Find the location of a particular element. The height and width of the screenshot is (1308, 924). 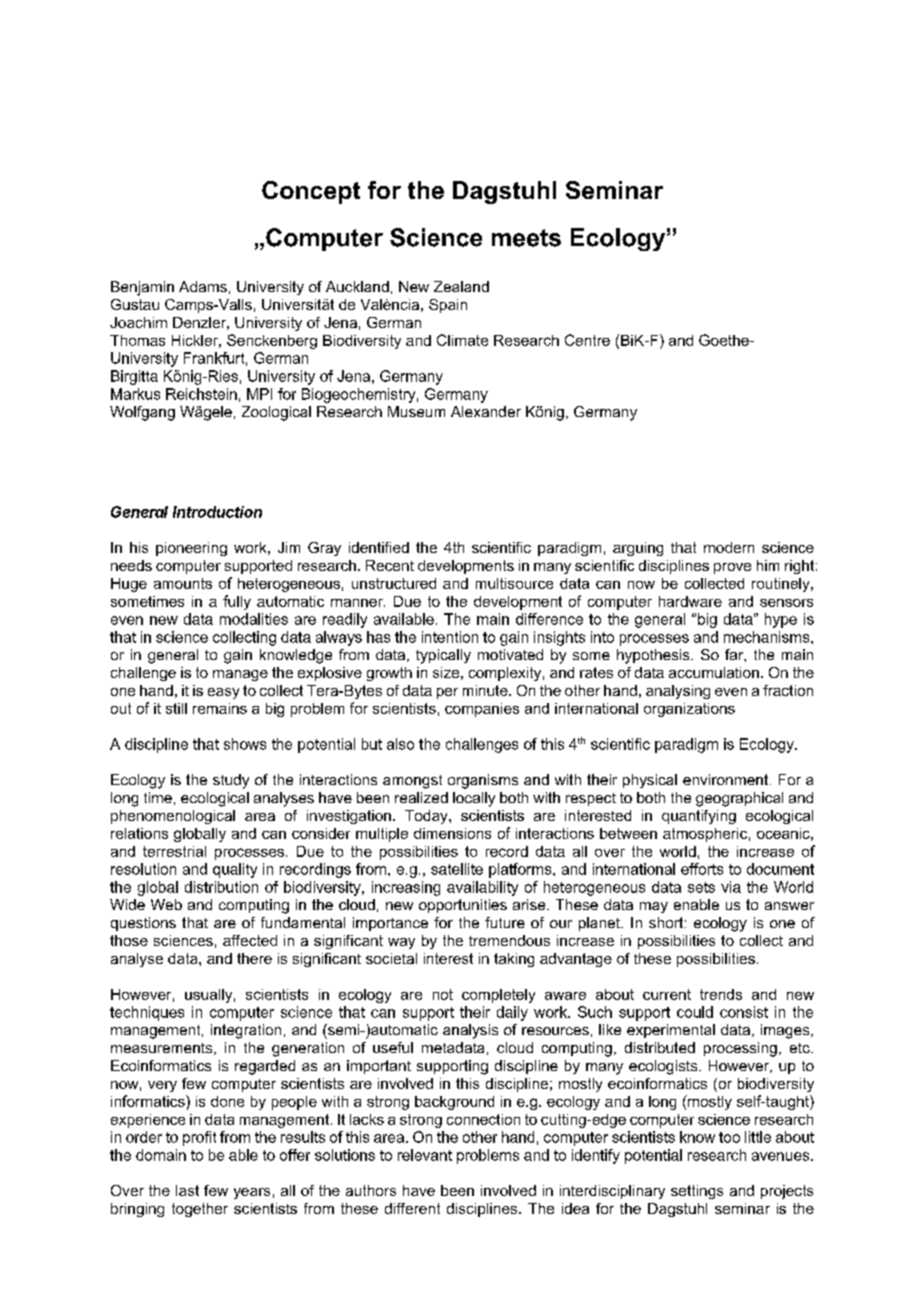

relevant is located at coordinates (425, 1155).
